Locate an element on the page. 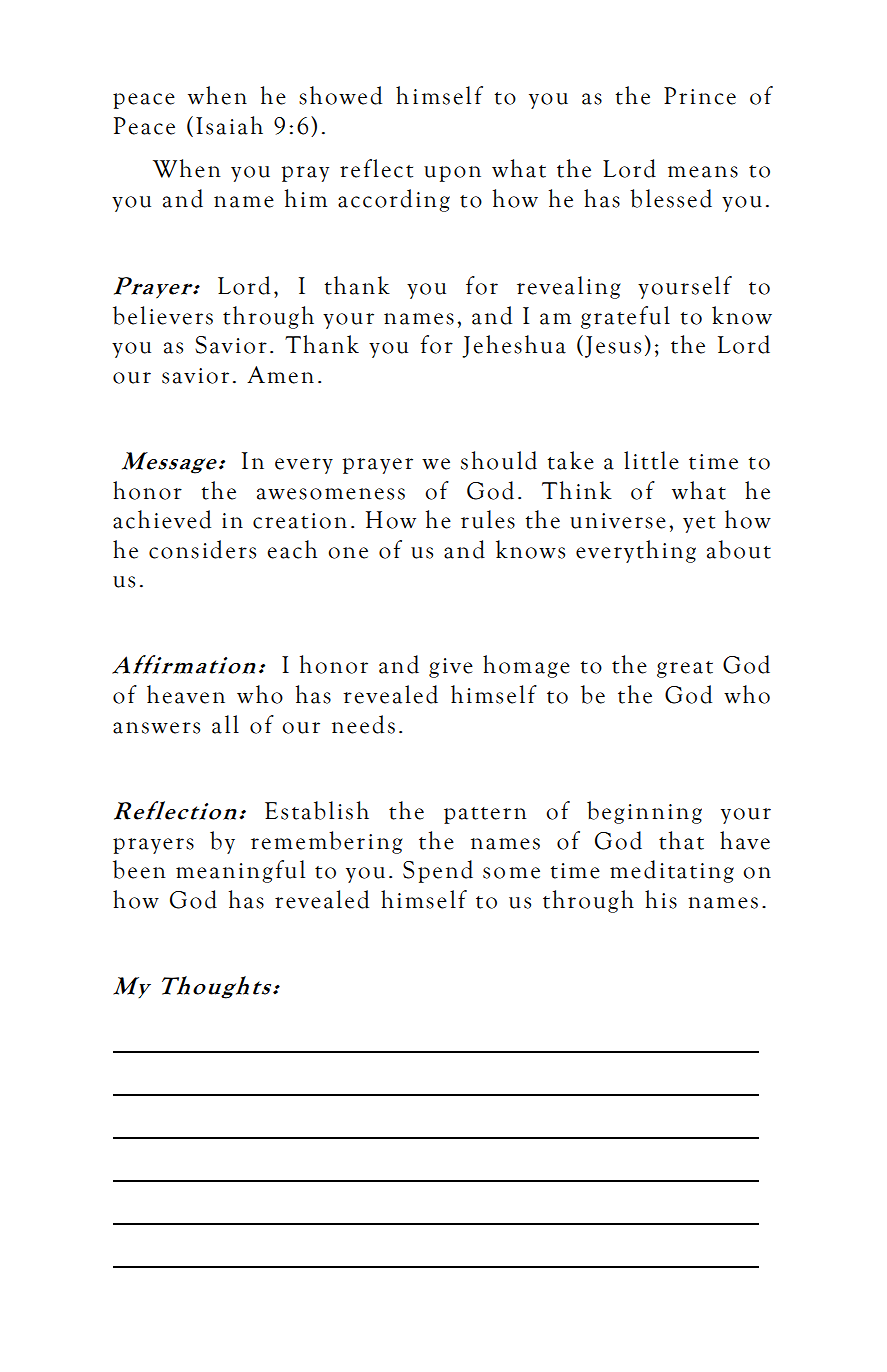  showed is located at coordinates (340, 95).
